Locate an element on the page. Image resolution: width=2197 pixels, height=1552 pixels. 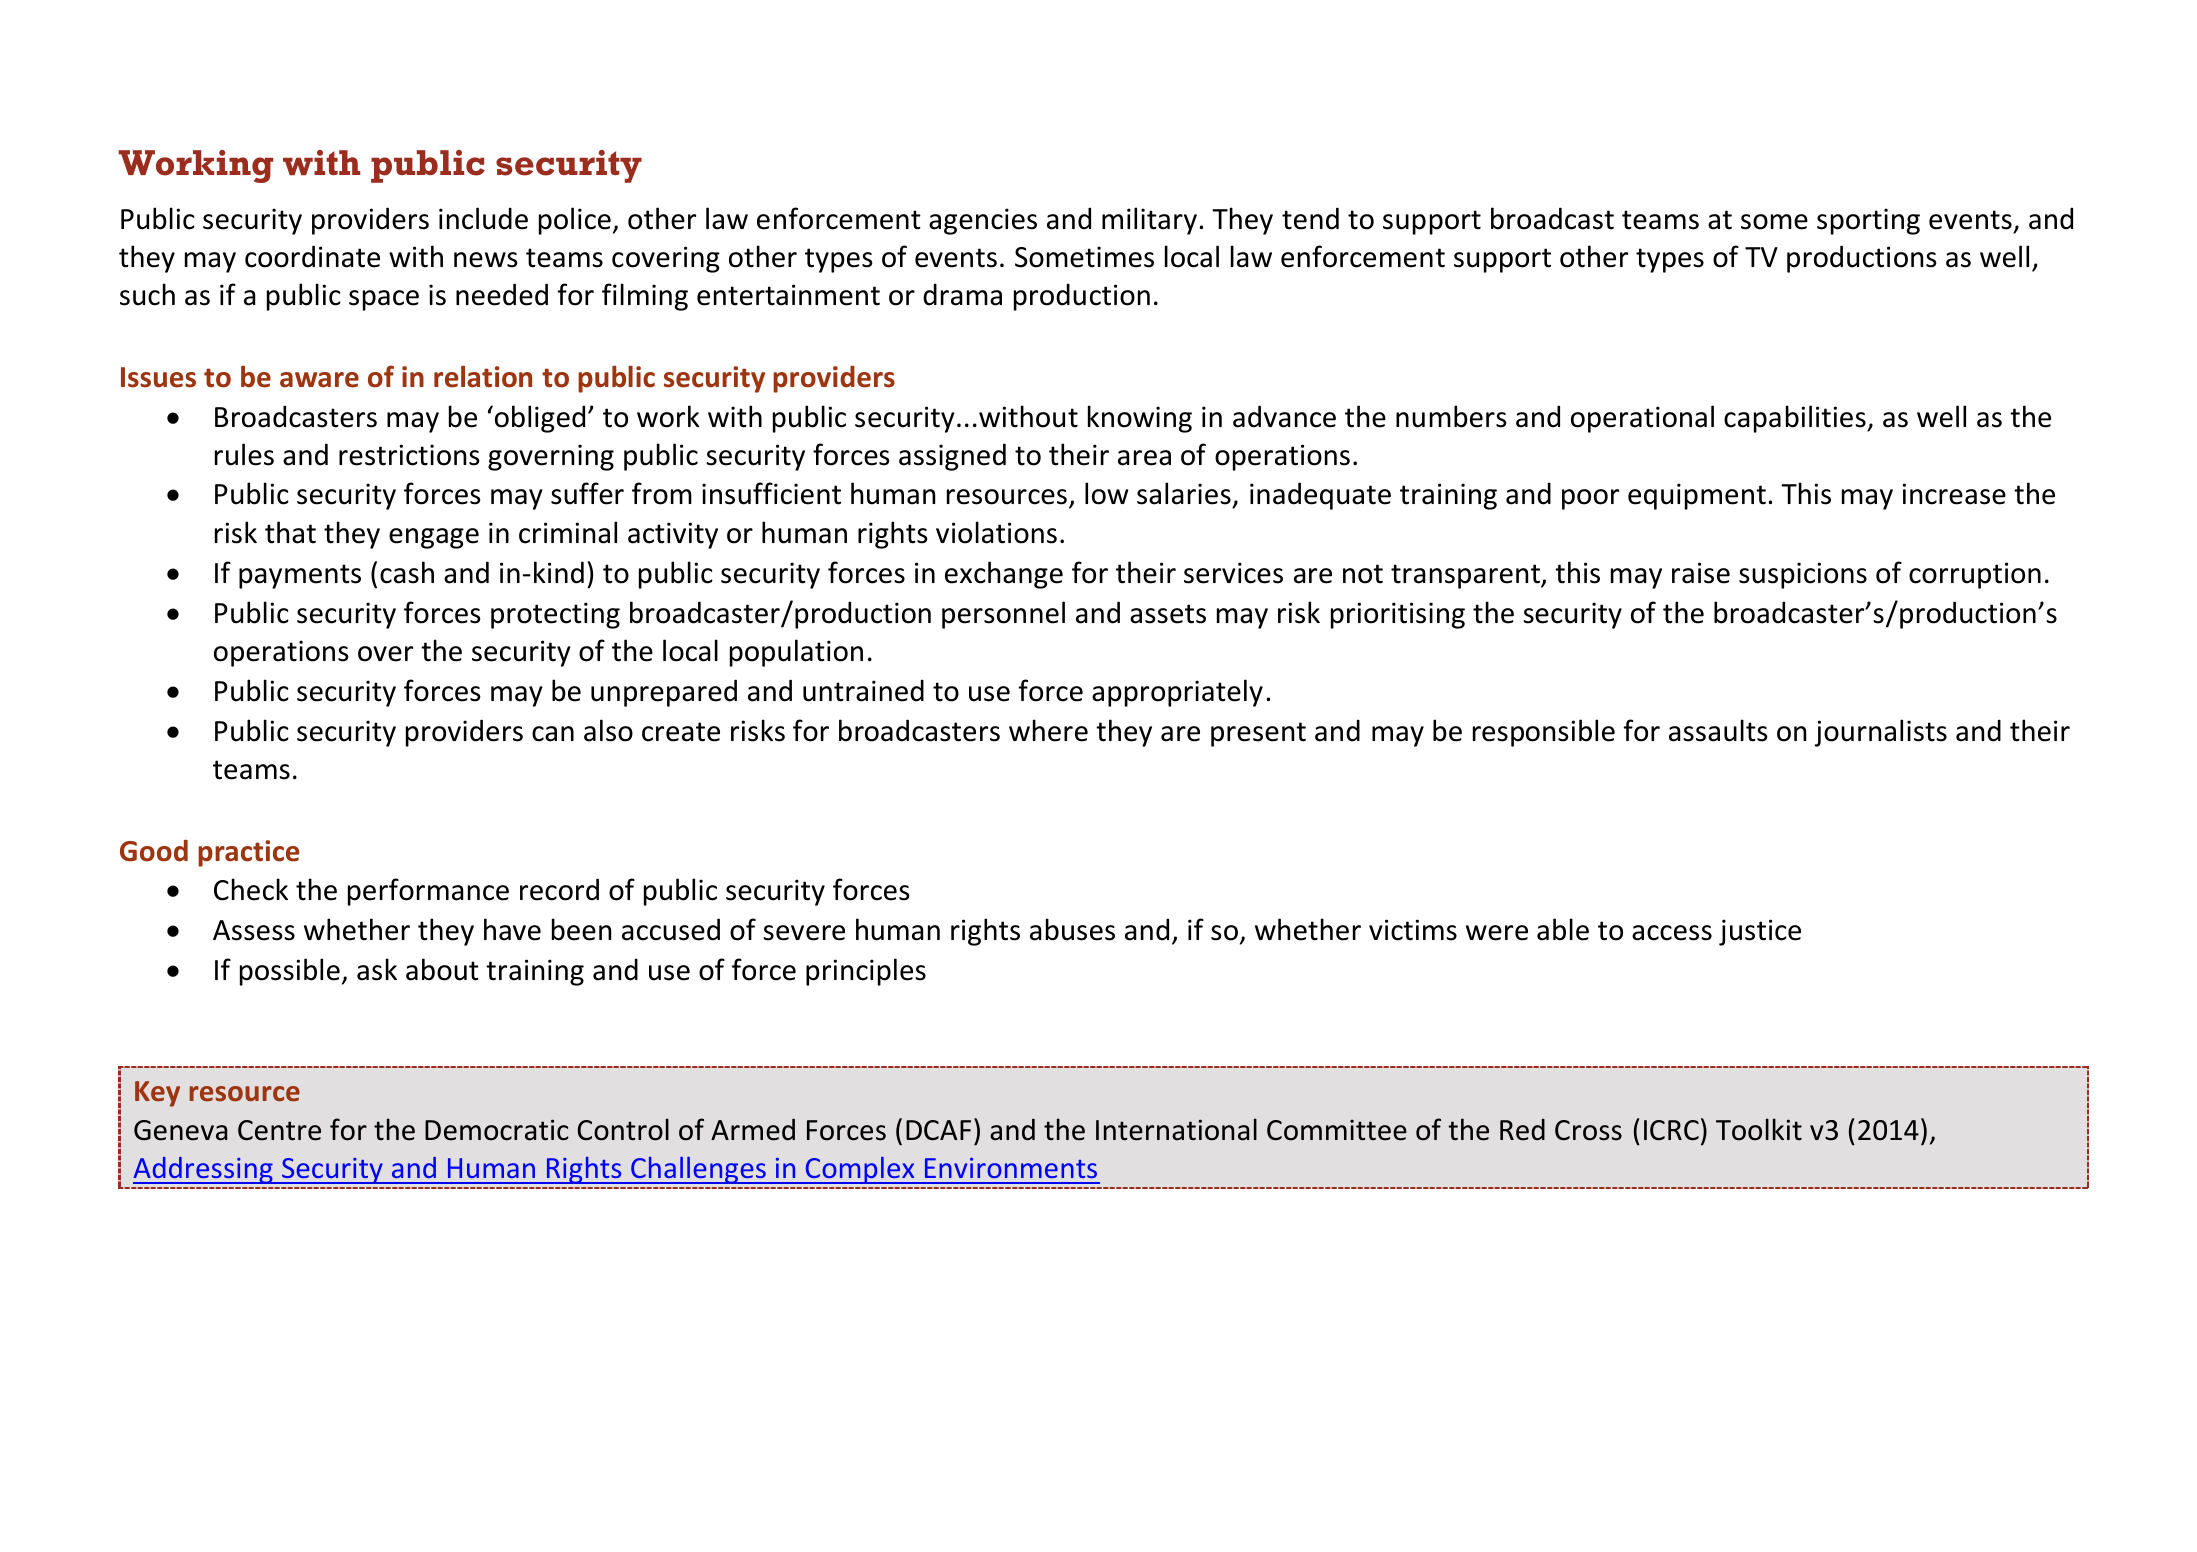
assaults is located at coordinates (1718, 730).
